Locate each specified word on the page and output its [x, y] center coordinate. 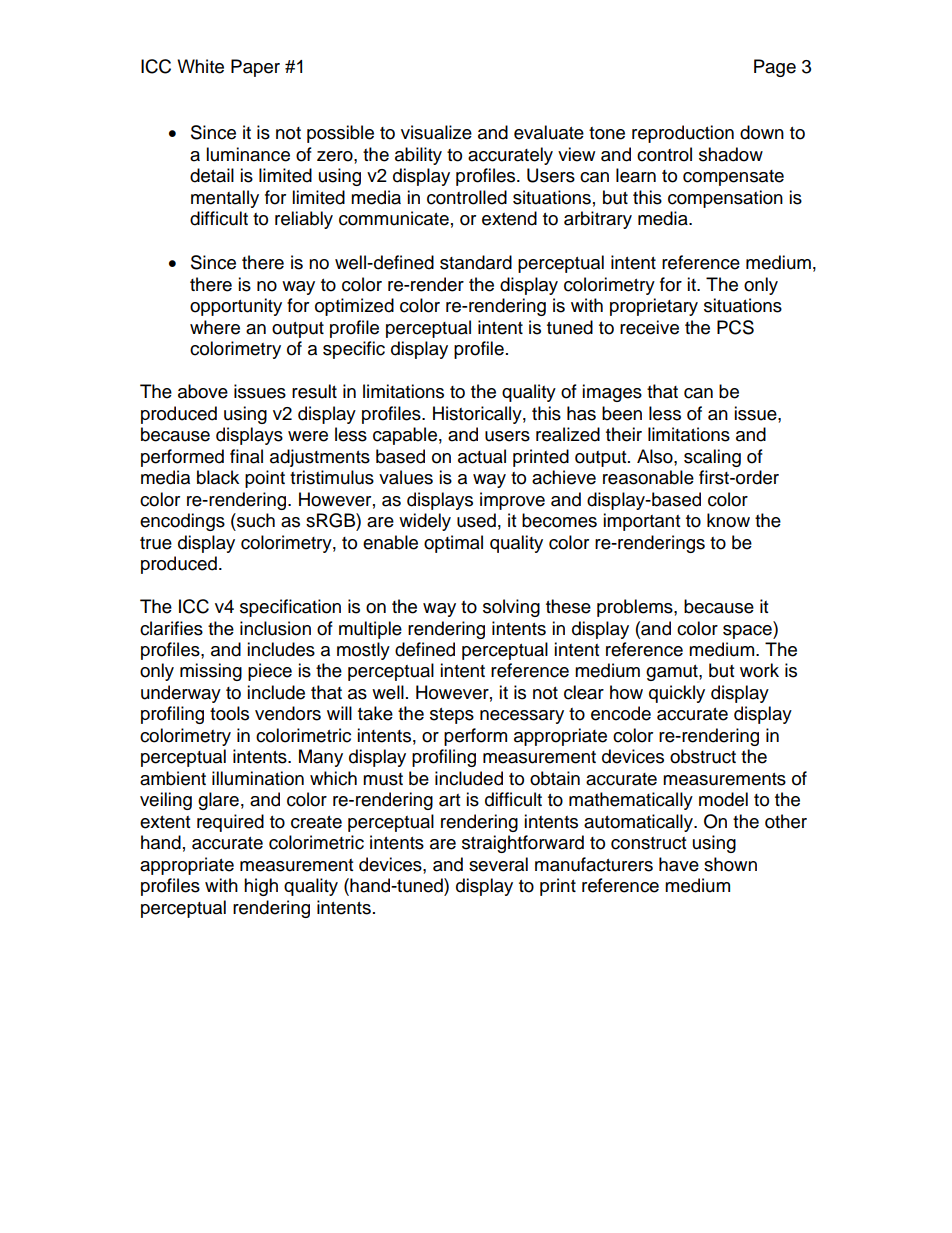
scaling [712, 458]
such [255, 520]
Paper [255, 68]
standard [476, 262]
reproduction [683, 134]
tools [229, 713]
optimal [453, 544]
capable [405, 436]
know [728, 520]
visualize [436, 132]
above [203, 391]
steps [452, 716]
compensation [725, 199]
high [261, 887]
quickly [677, 694]
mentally [225, 199]
